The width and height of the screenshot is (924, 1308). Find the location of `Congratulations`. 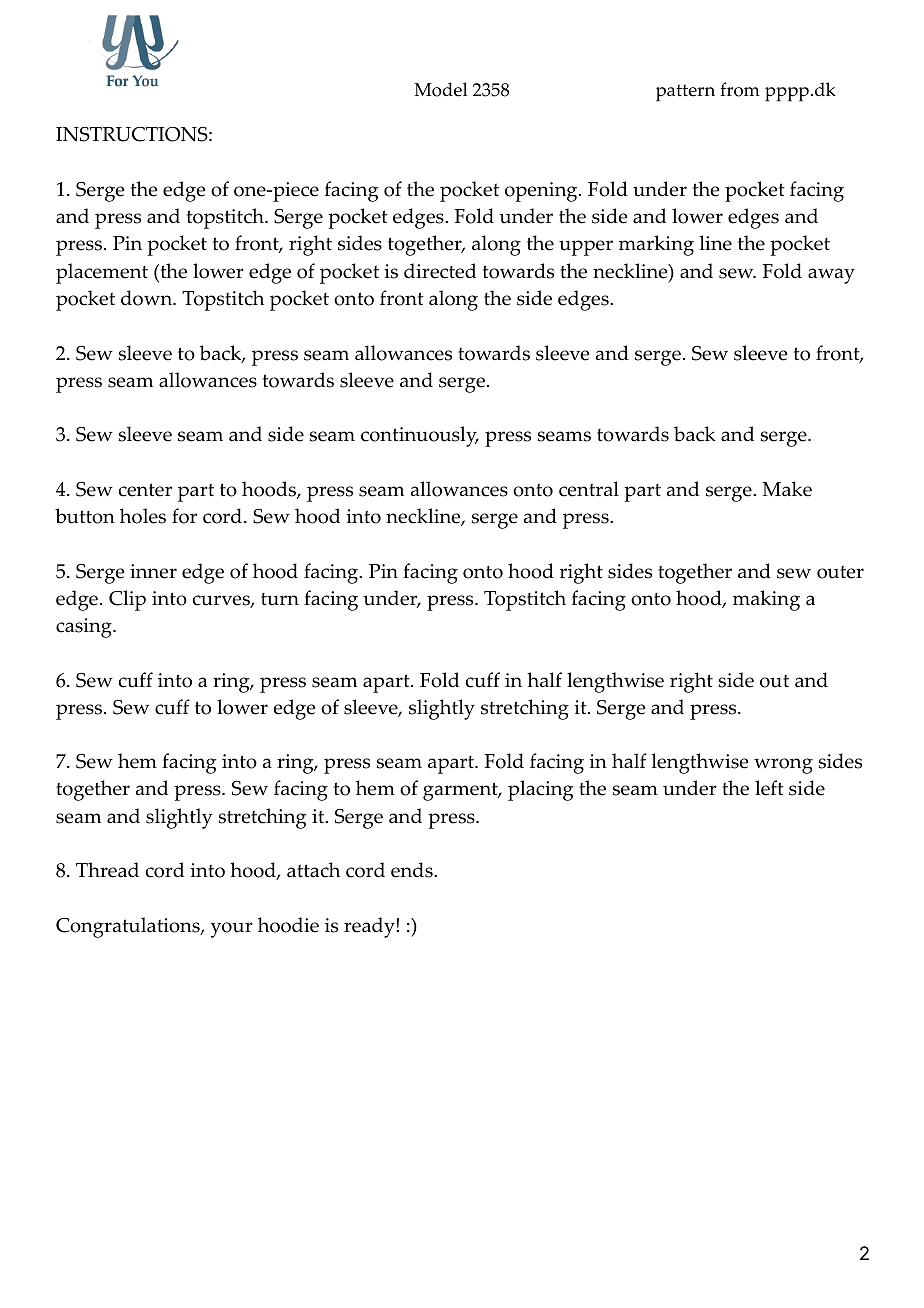

Congratulations is located at coordinates (129, 927).
